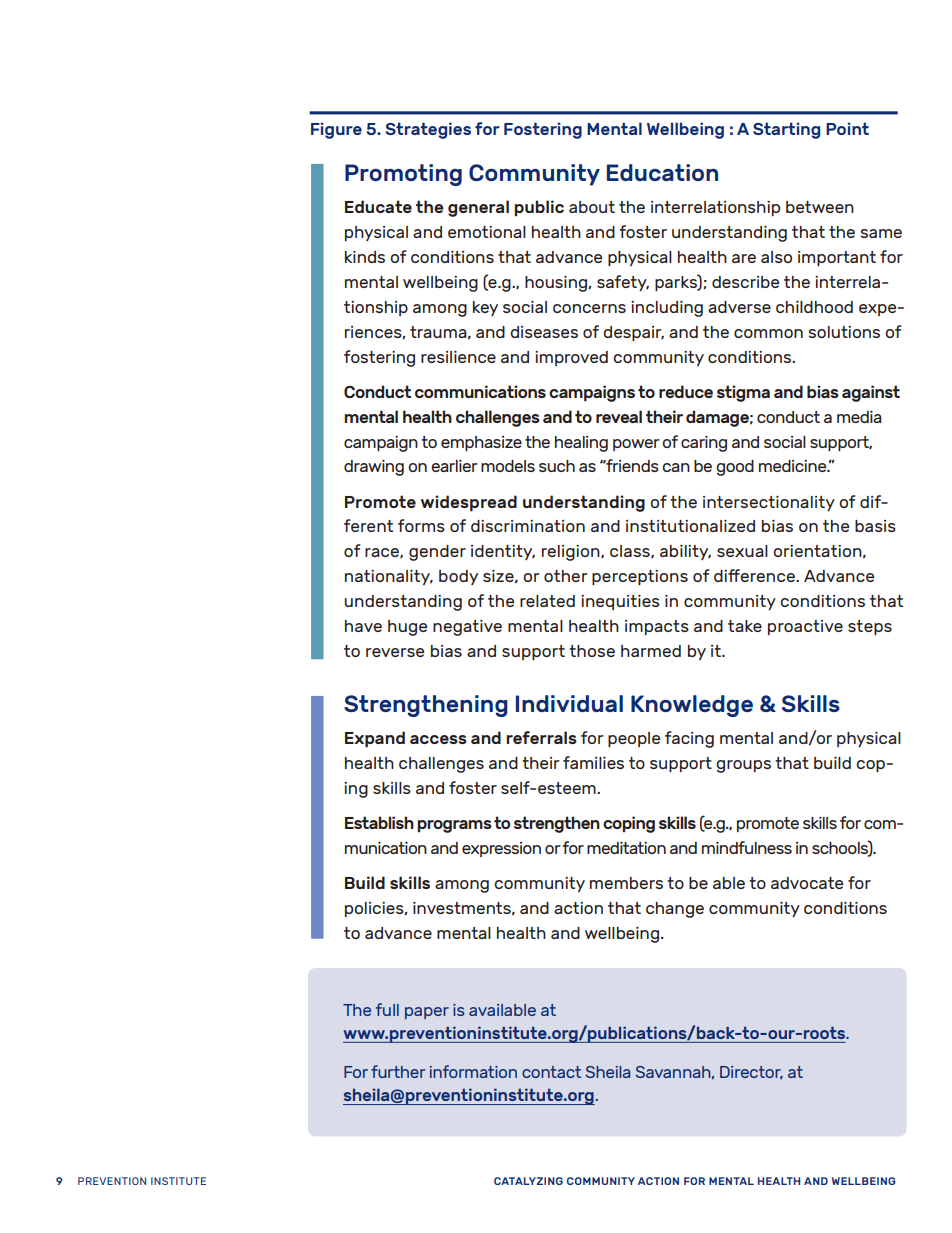 Image resolution: width=952 pixels, height=1233 pixels. I want to click on further, so click(398, 1071).
